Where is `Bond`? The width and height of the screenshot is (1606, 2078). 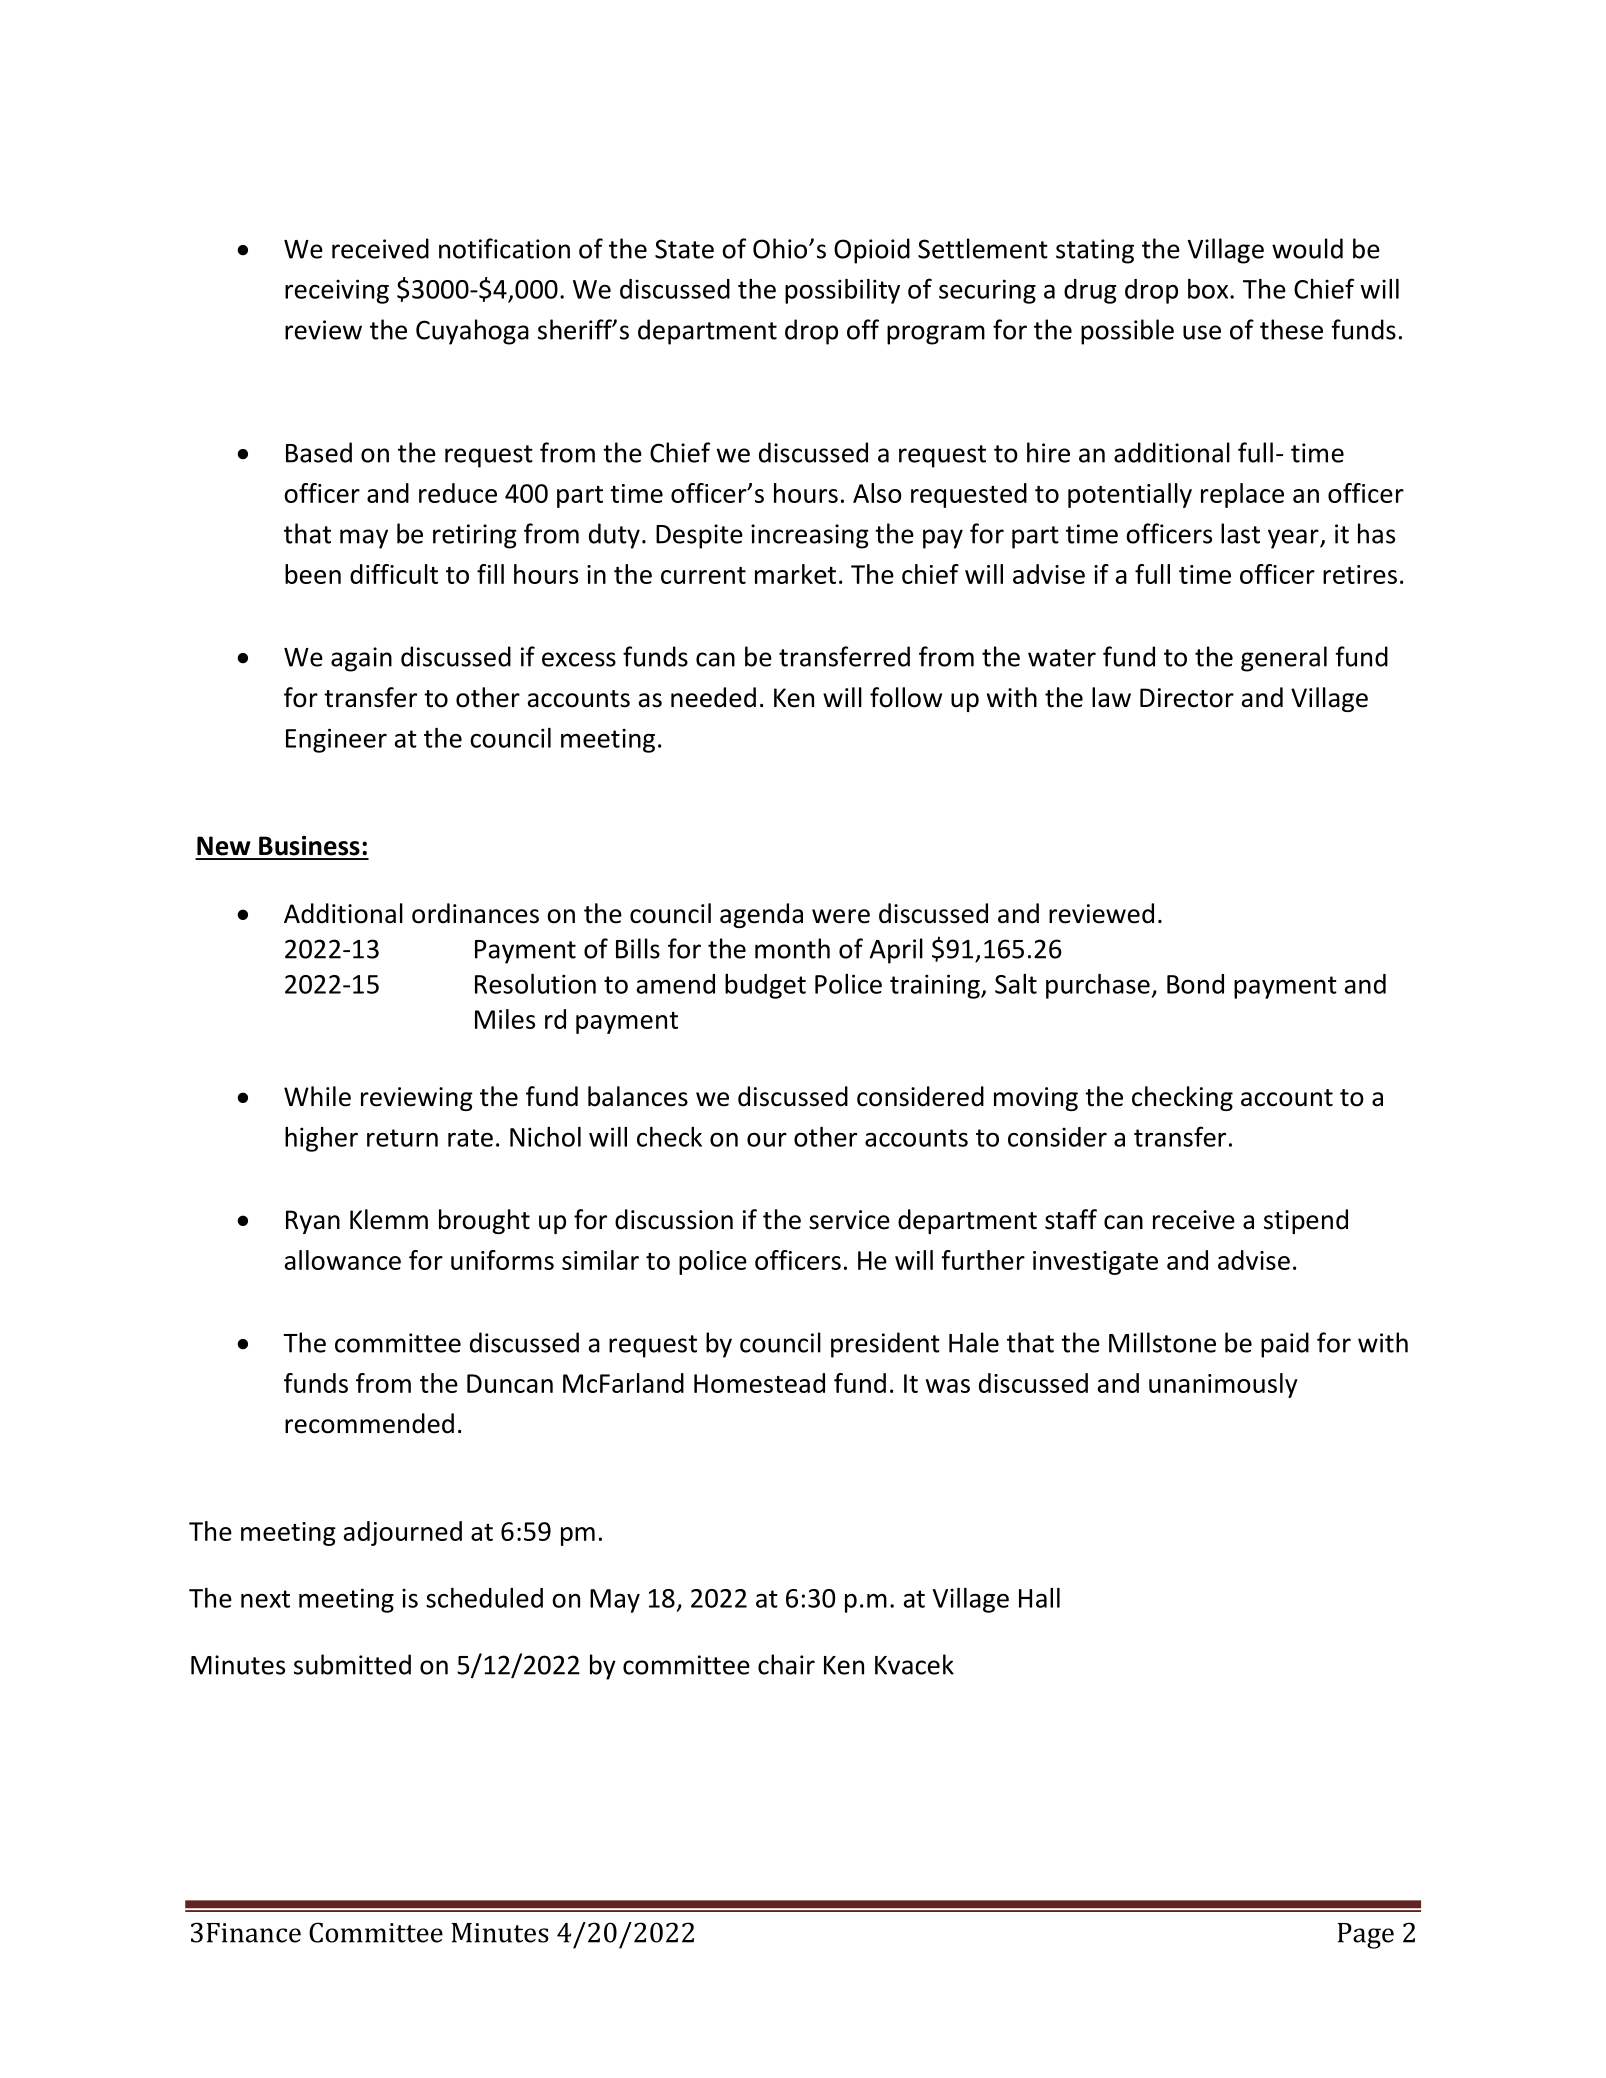
Bond is located at coordinates (1195, 984).
